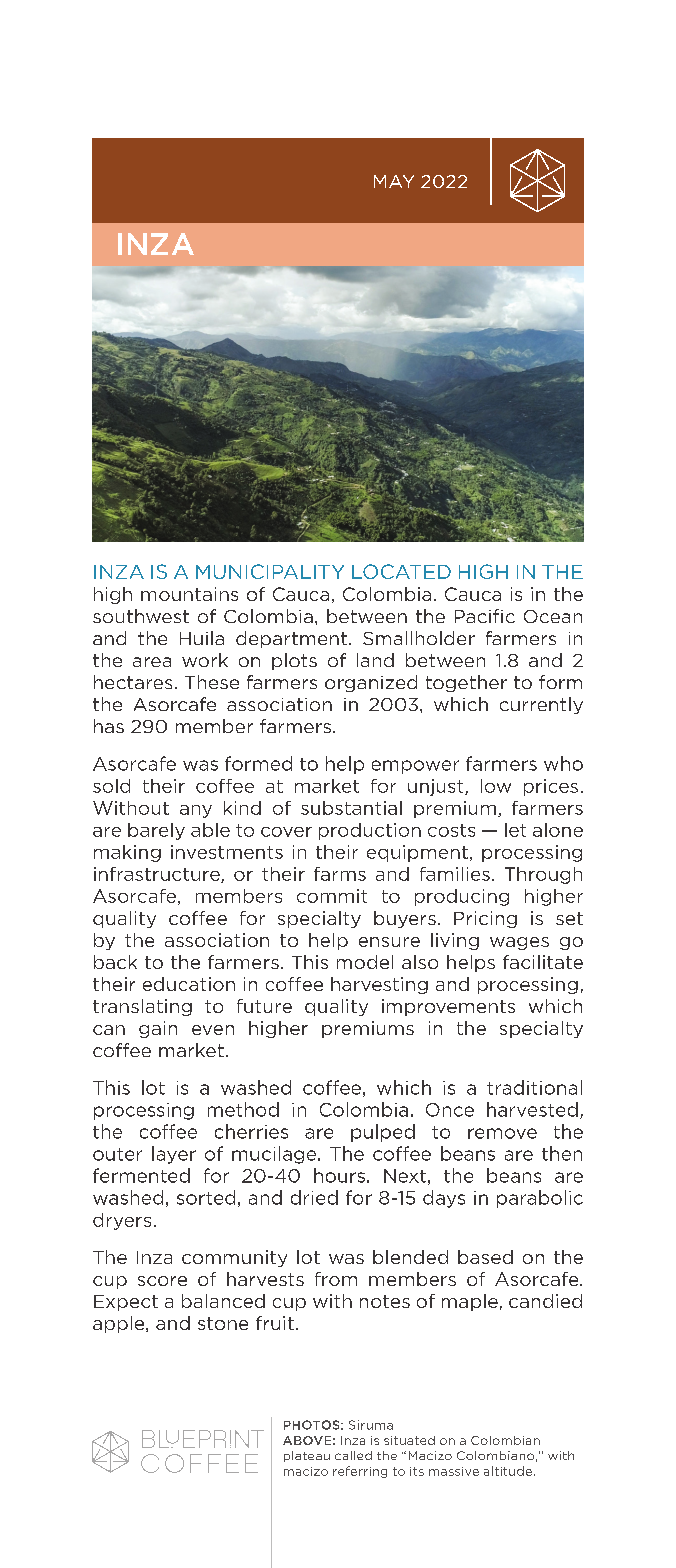 The width and height of the page is (676, 1568). I want to click on barely, so click(156, 831).
